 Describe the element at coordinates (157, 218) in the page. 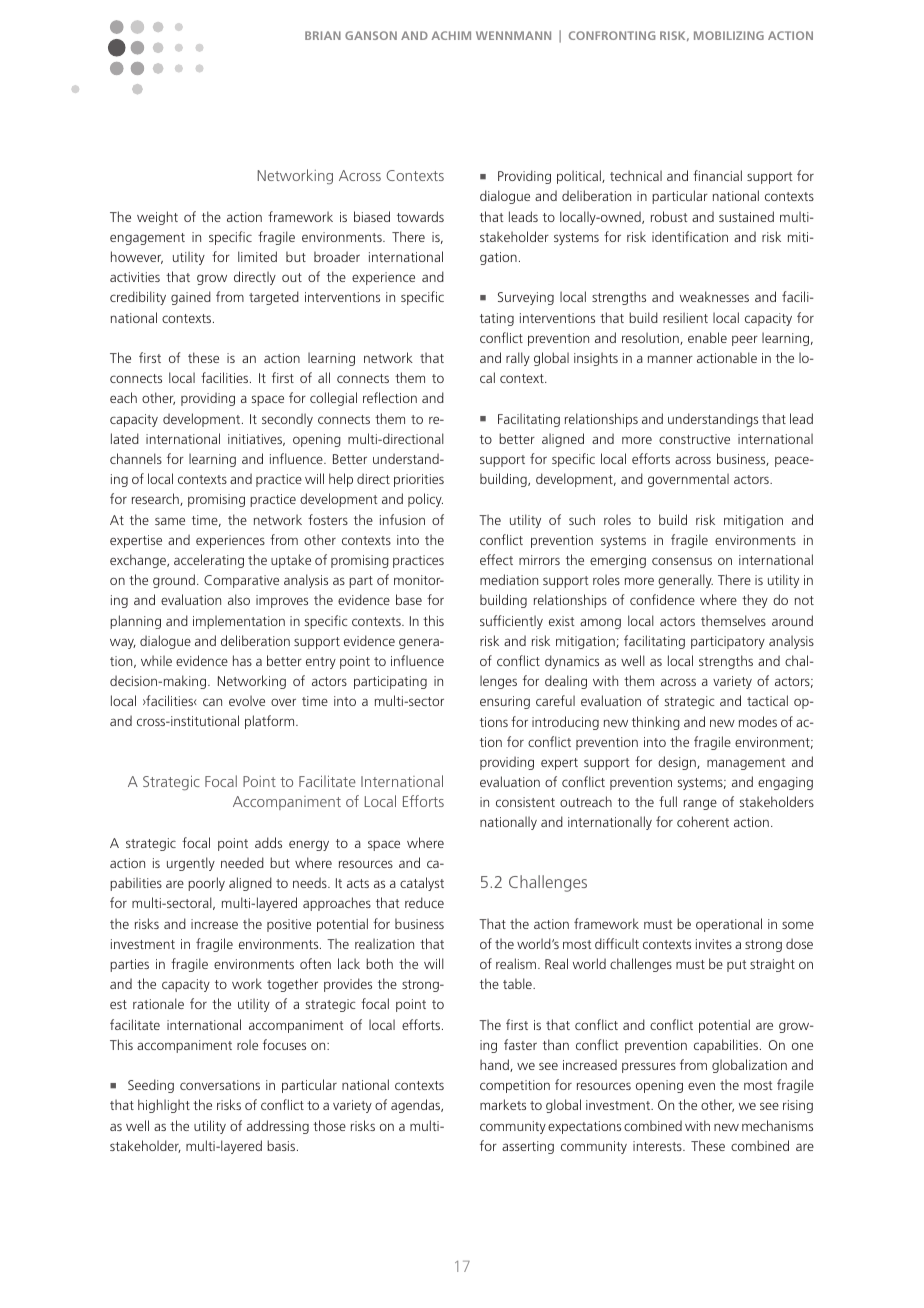

I see `weight` at that location.
